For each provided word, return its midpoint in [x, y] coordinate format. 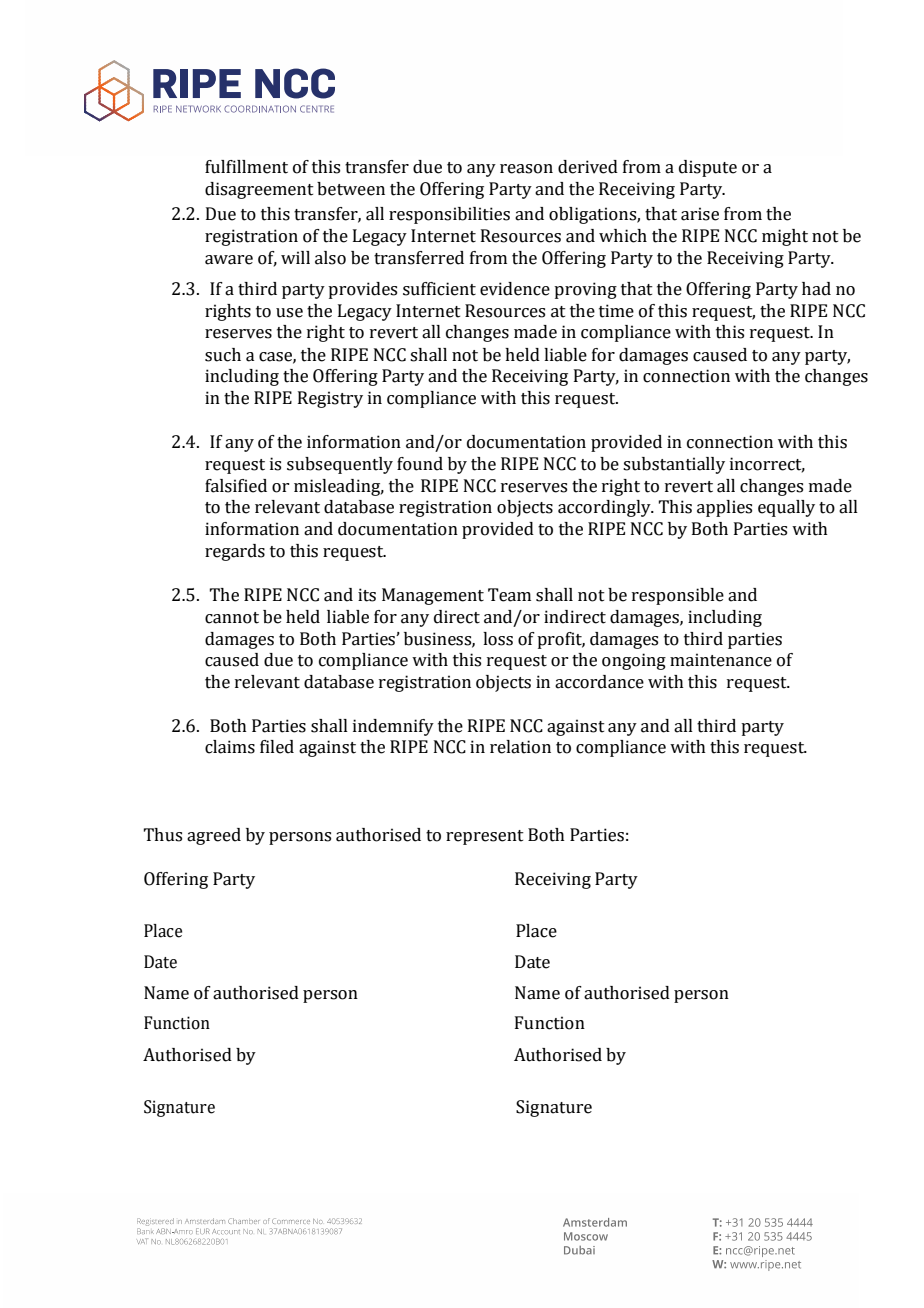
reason [526, 169]
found [420, 464]
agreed [214, 836]
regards [235, 552]
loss [498, 639]
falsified [236, 486]
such [223, 355]
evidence [515, 289]
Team [509, 595]
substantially [674, 465]
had [816, 289]
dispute [708, 168]
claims [230, 747]
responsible [678, 596]
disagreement [259, 190]
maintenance [721, 660]
